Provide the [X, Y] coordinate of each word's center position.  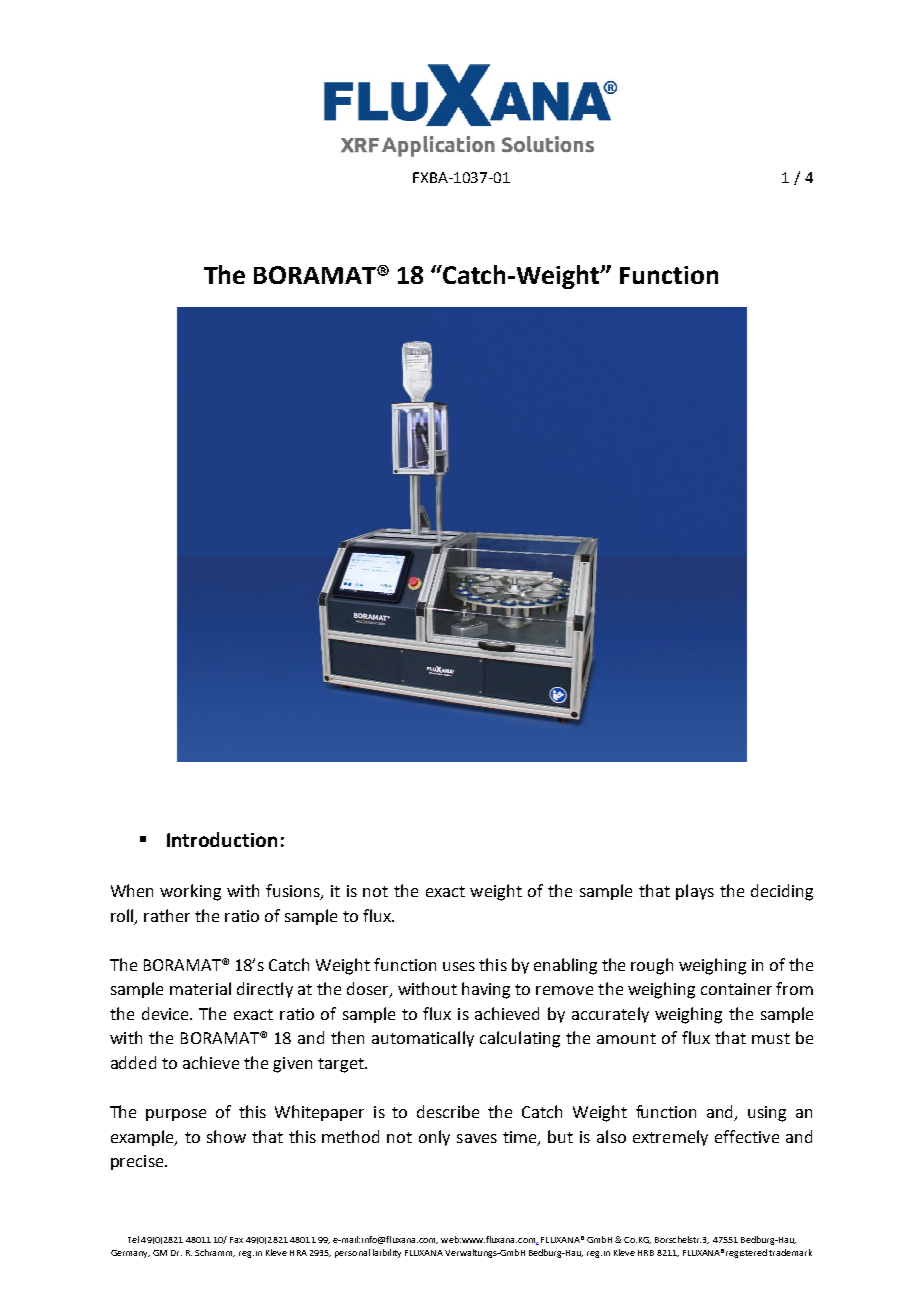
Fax [236, 1240]
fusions [294, 892]
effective [747, 1136]
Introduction [222, 839]
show [226, 1136]
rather [167, 915]
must [771, 1038]
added [133, 1062]
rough [652, 966]
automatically [423, 1039]
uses [459, 966]
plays [695, 892]
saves [477, 1138]
